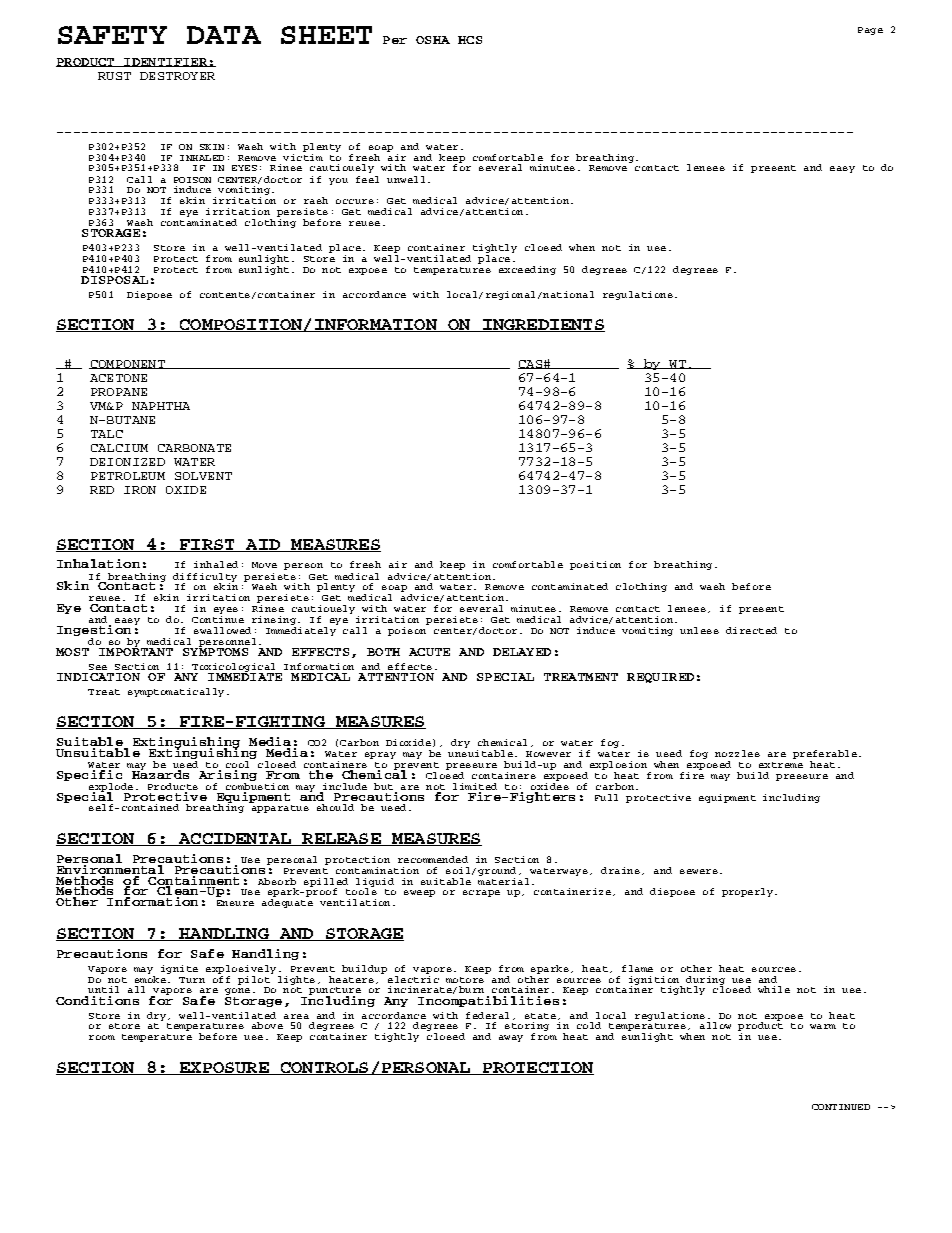 Image resolution: width=952 pixels, height=1233 pixels. Describe the element at coordinates (102, 1037) in the image. I see `room` at that location.
